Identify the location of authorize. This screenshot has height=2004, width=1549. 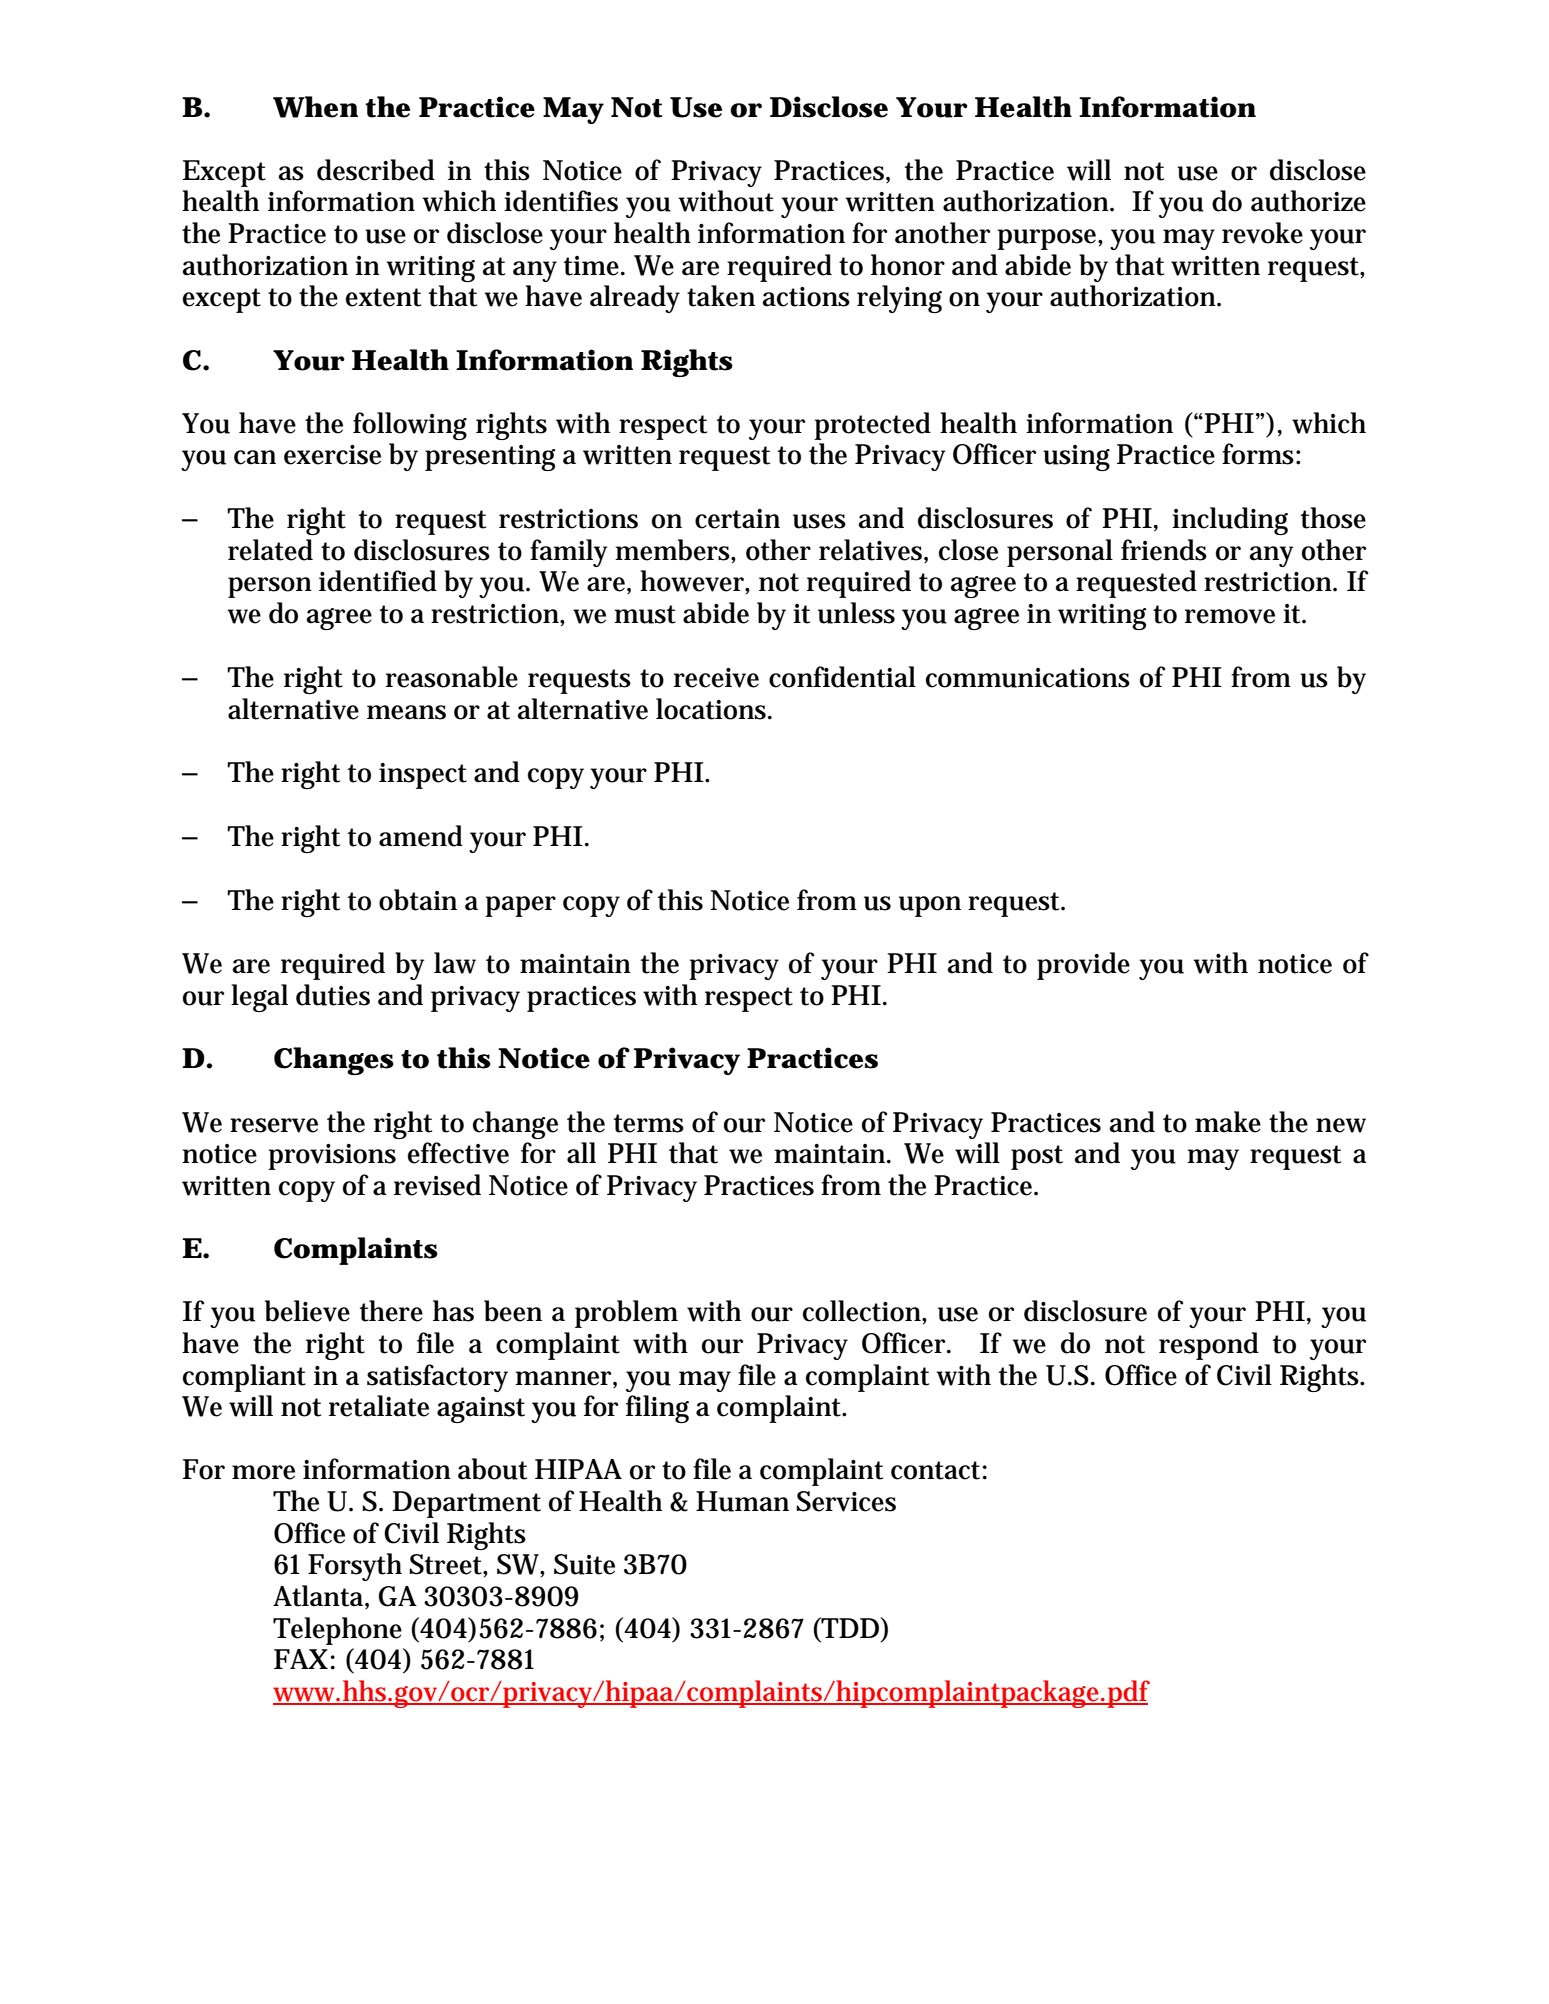
(1308, 201).
